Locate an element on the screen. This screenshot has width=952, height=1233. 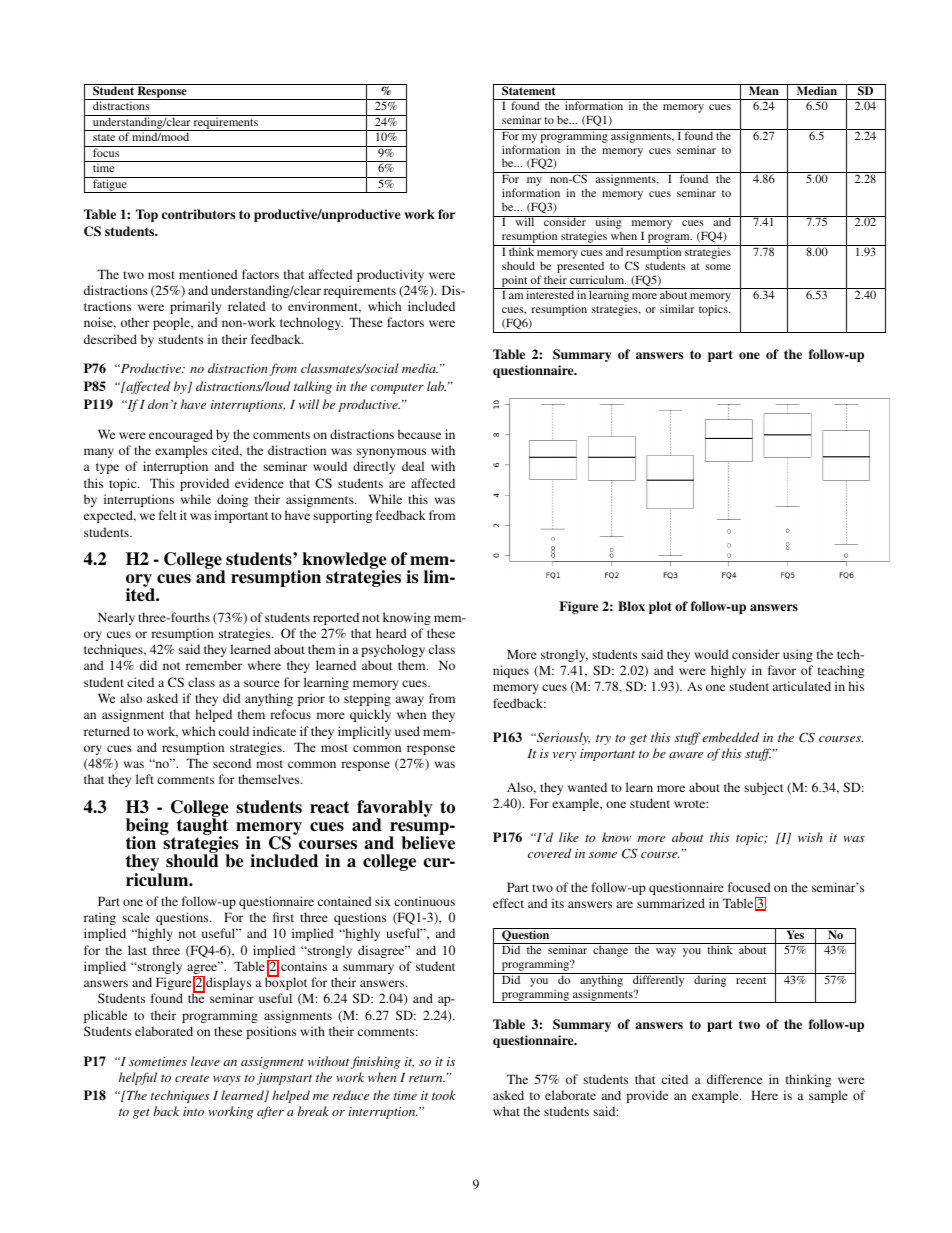
fatigue is located at coordinates (110, 185).
